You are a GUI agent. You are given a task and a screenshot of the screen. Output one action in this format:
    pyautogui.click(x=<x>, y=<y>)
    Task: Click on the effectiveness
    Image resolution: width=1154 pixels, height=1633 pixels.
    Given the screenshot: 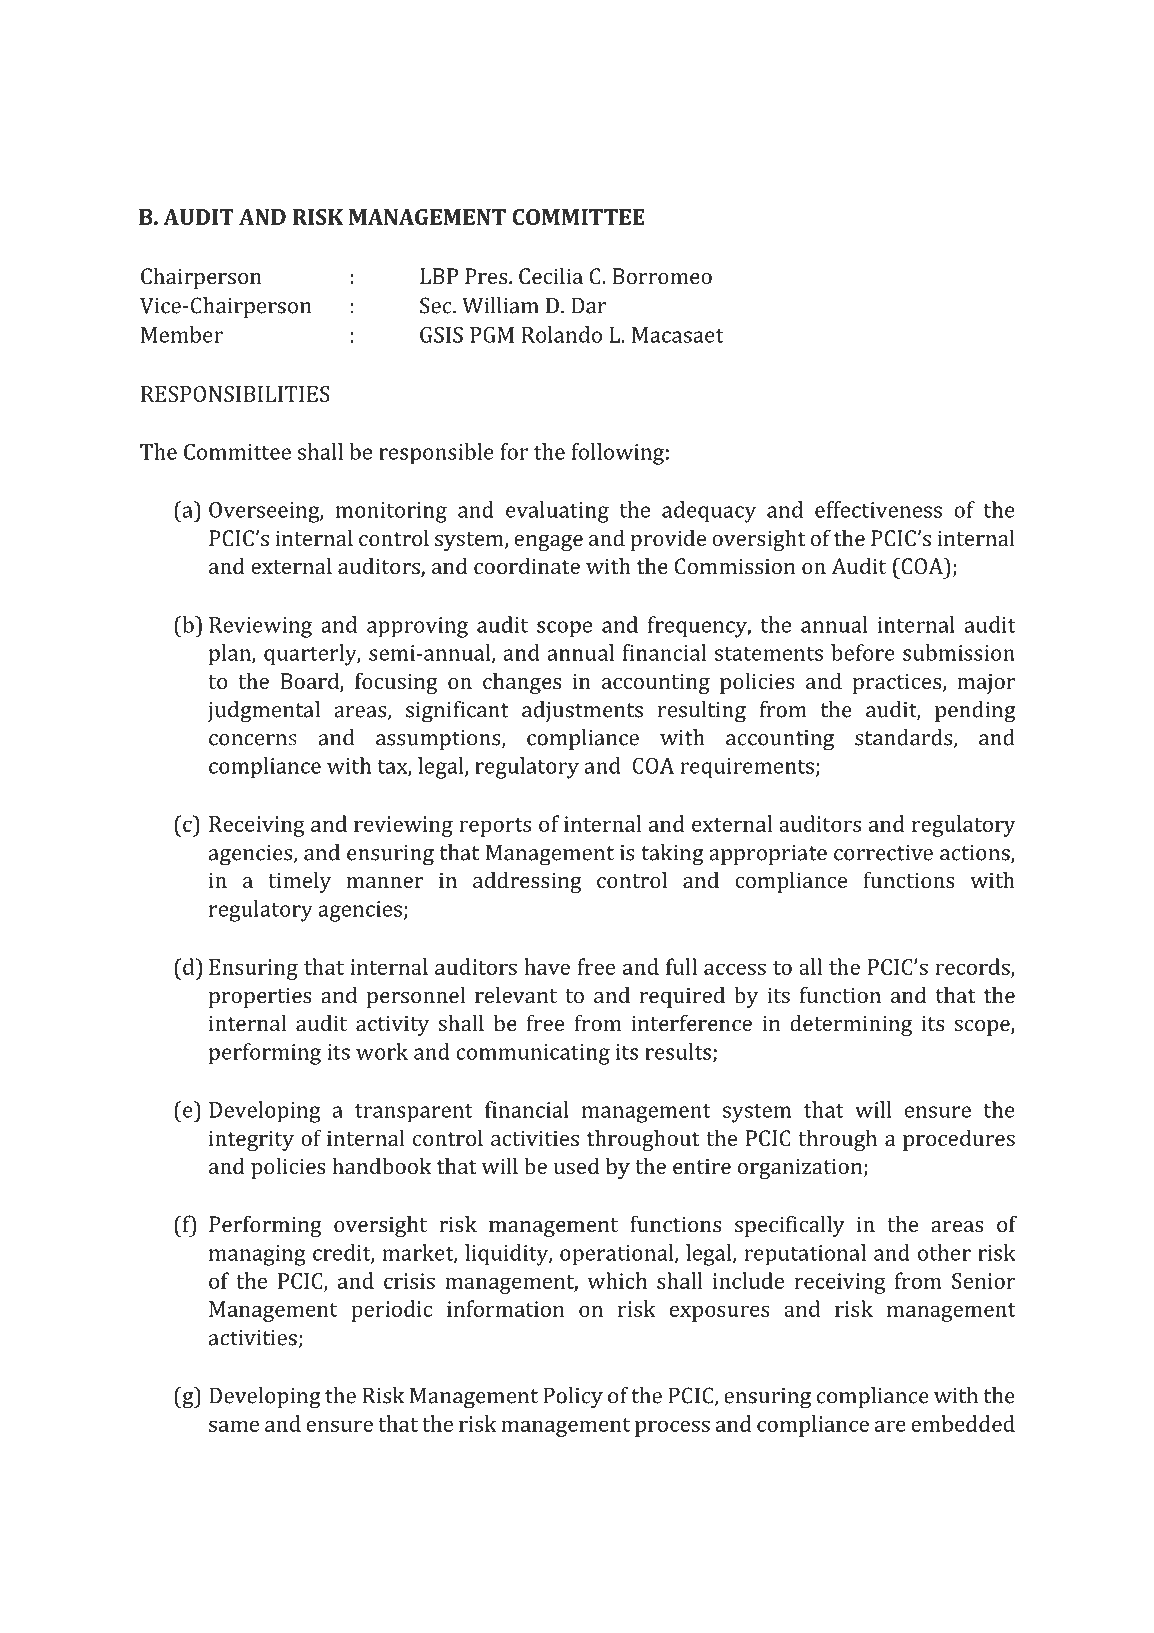 What is the action you would take?
    pyautogui.click(x=878, y=509)
